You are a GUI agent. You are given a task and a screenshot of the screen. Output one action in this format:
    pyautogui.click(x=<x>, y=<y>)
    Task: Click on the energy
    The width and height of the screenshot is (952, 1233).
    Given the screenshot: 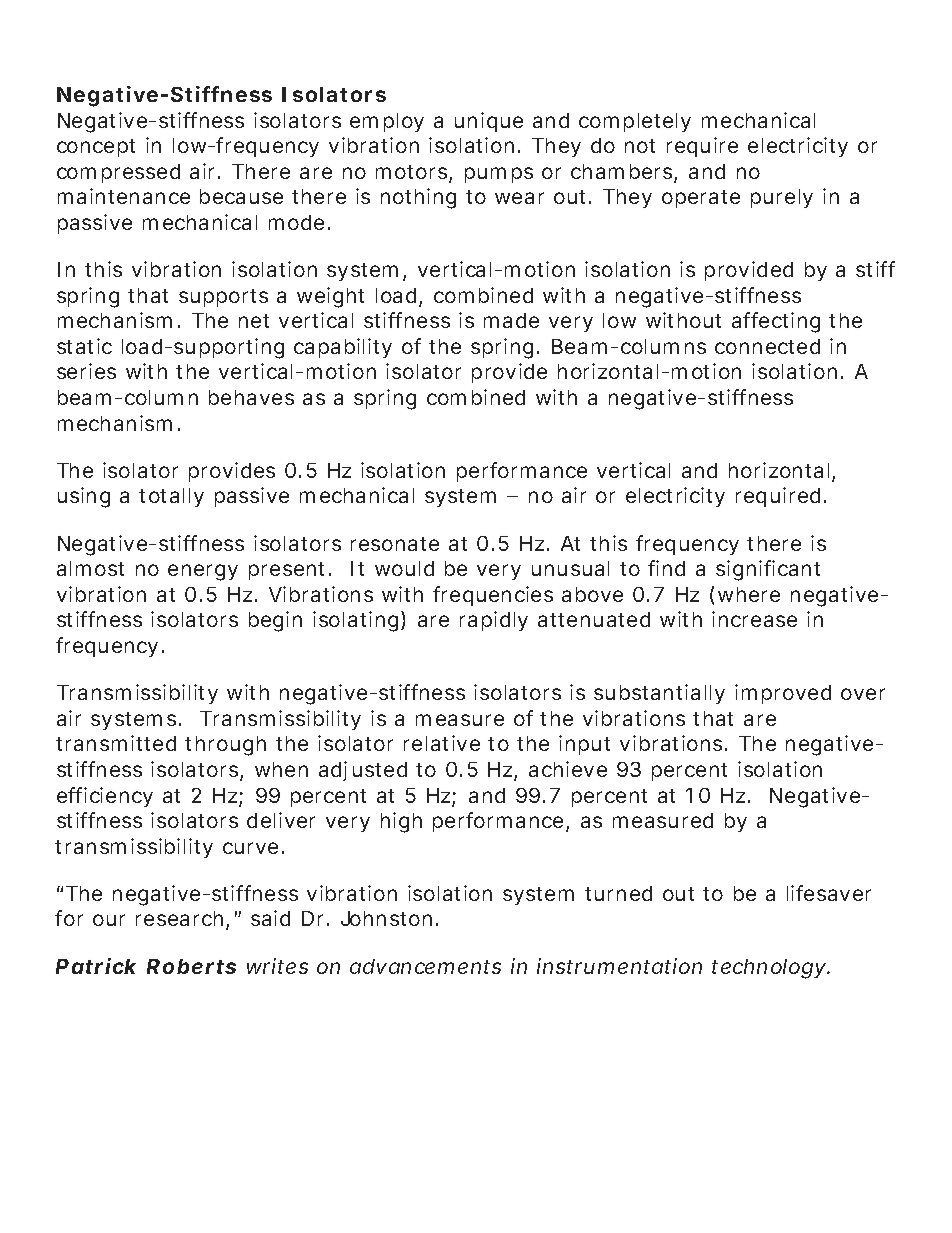 What is the action you would take?
    pyautogui.click(x=203, y=572)
